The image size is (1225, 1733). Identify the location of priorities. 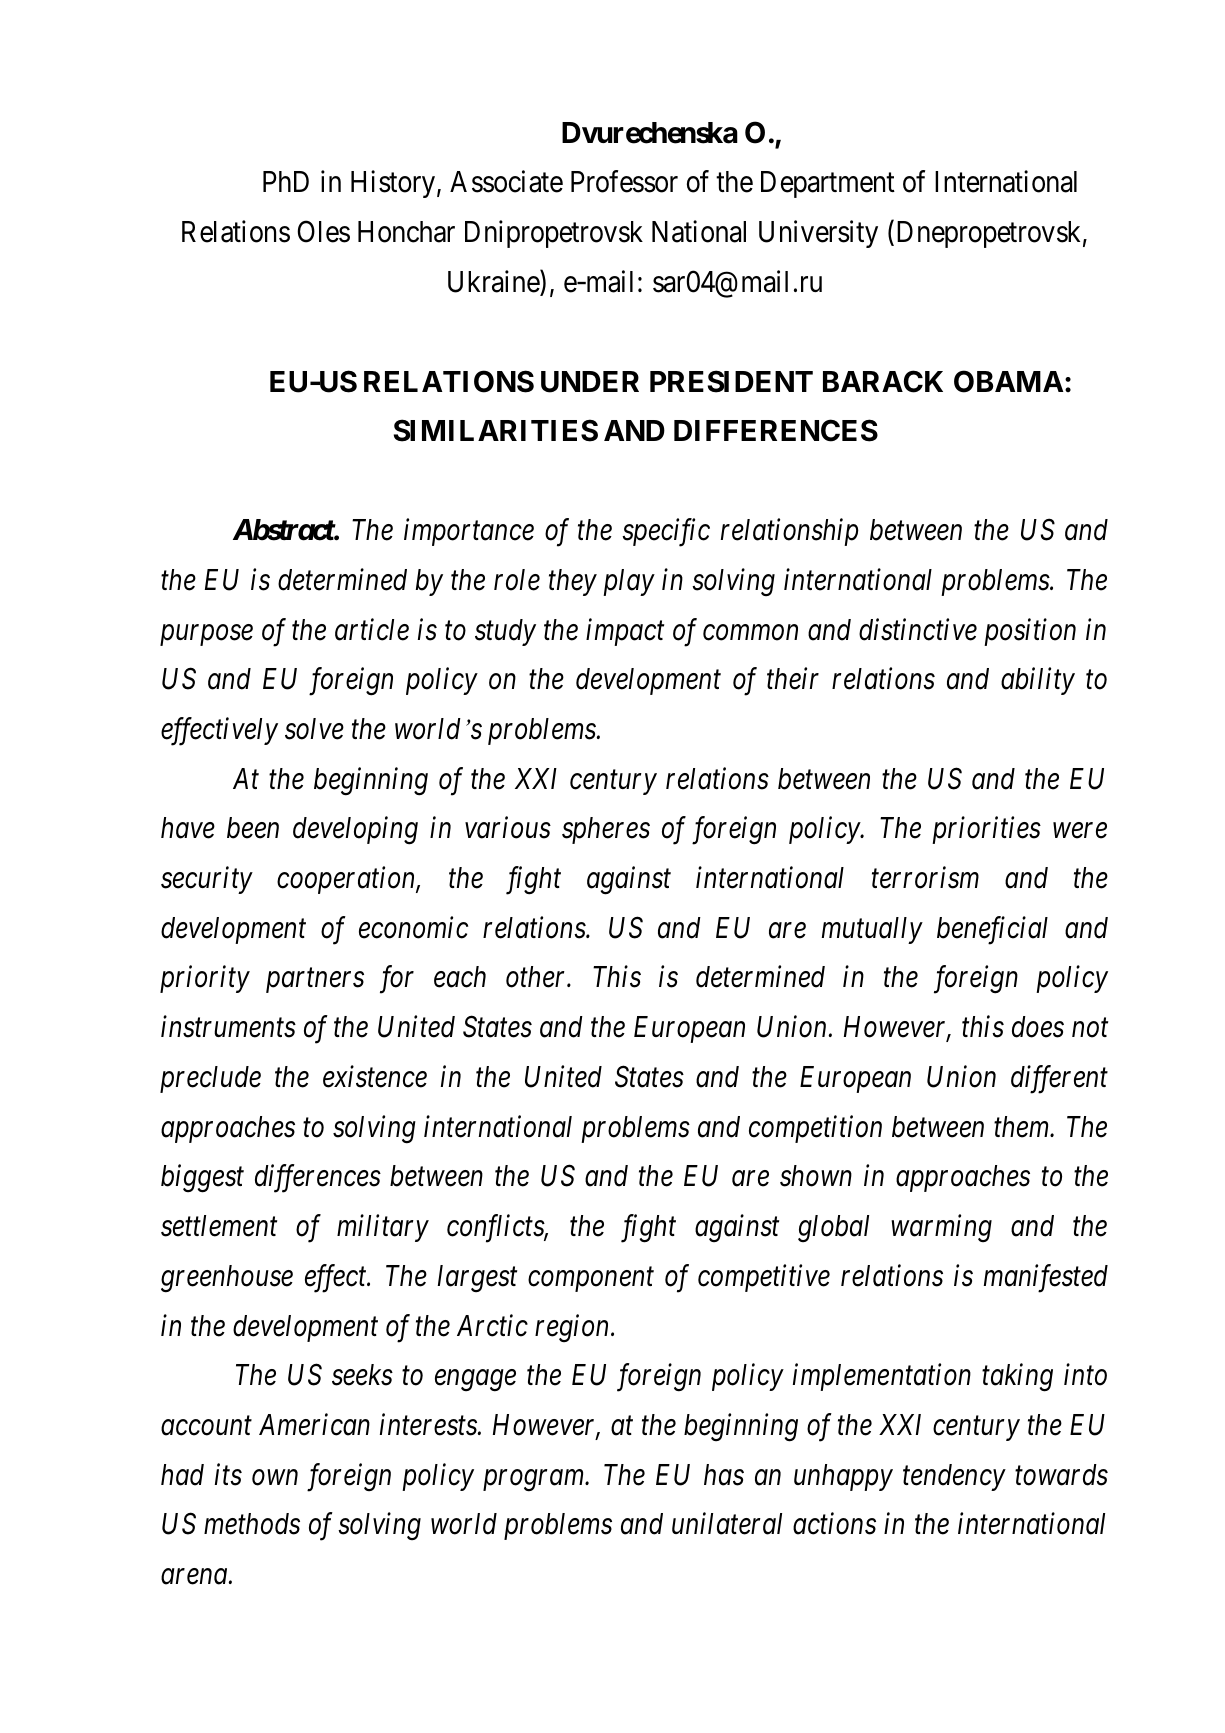
(986, 831).
